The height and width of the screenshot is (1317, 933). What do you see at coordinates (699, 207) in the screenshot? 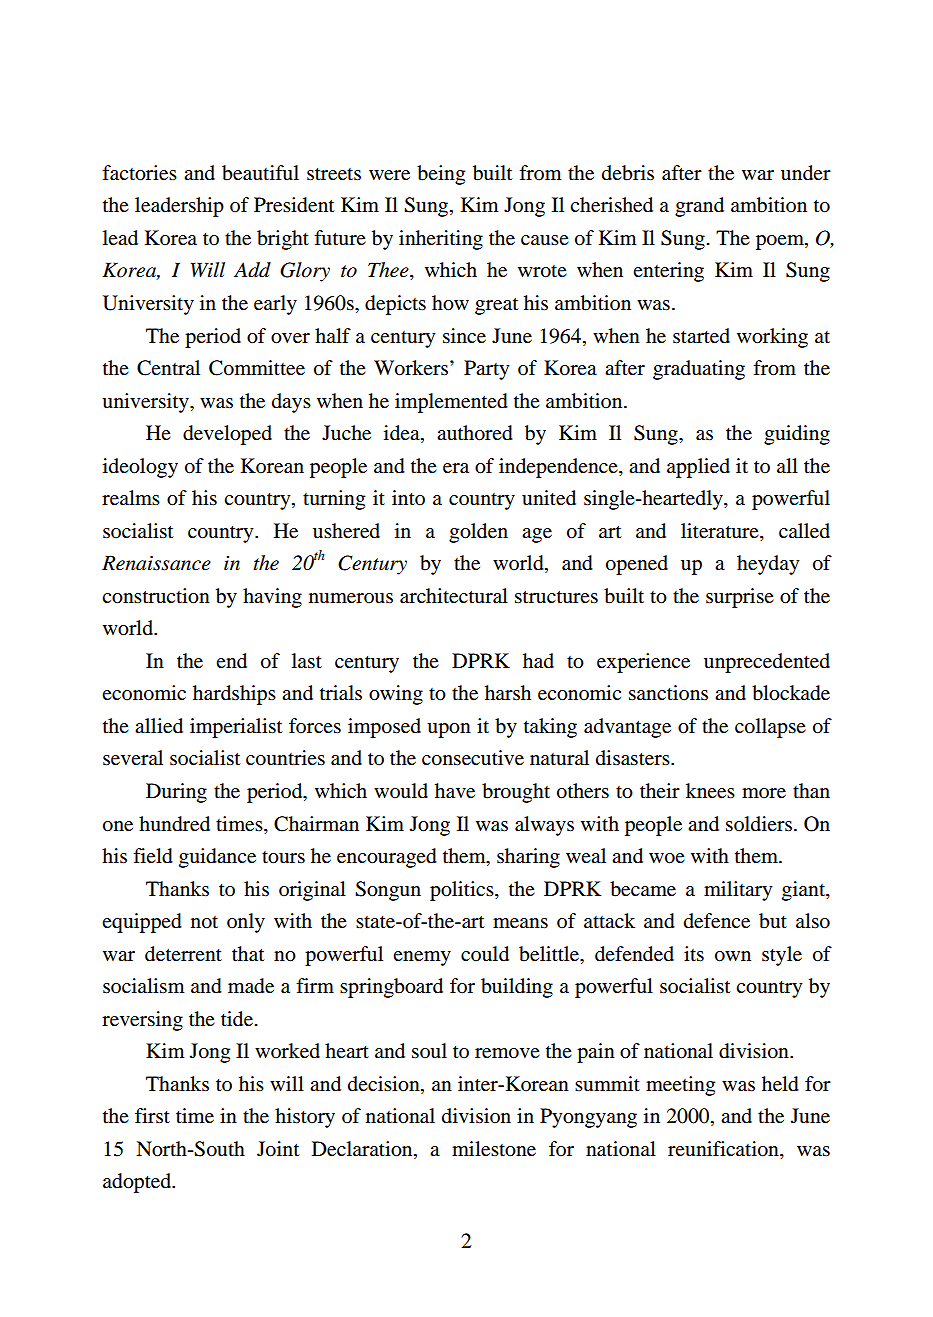
I see `grand` at bounding box center [699, 207].
